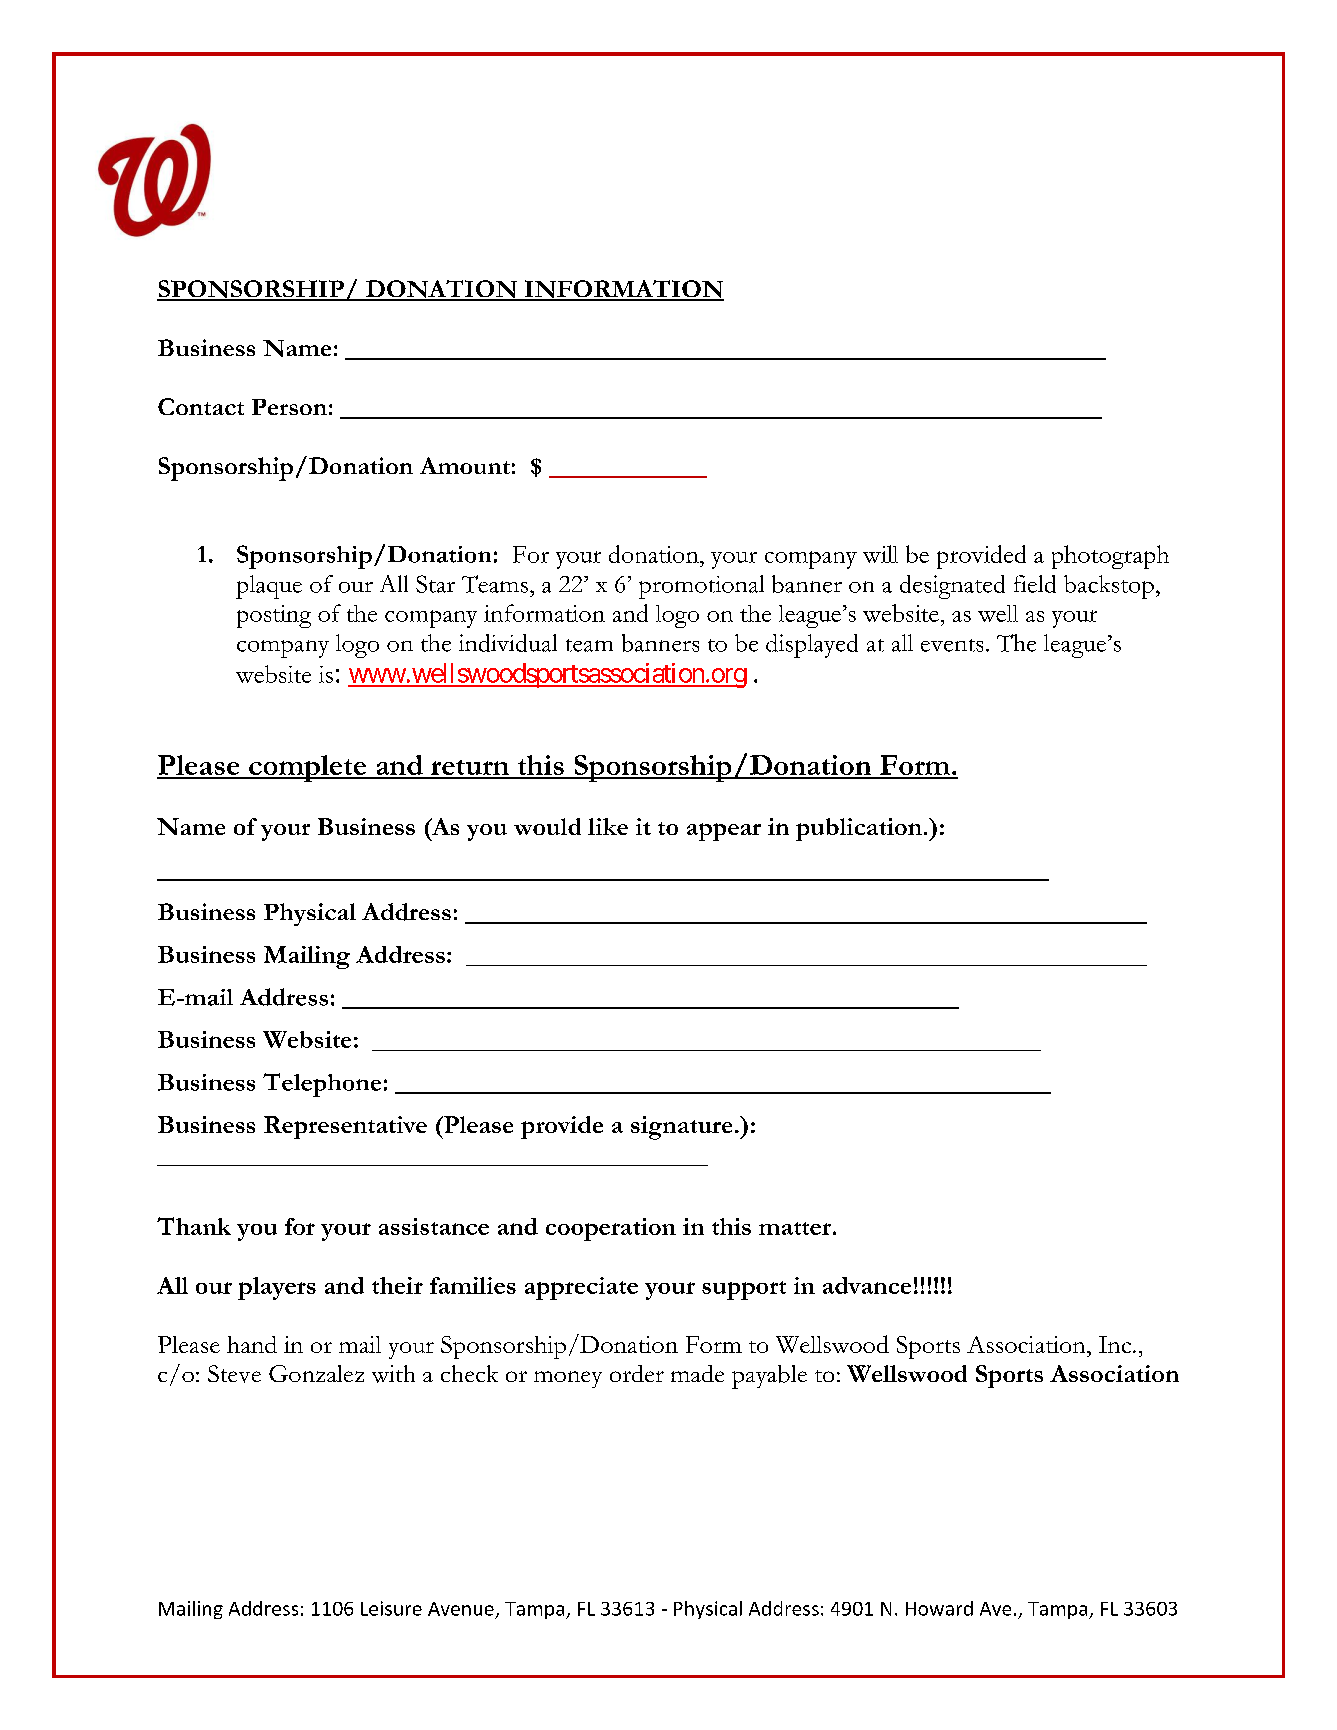 Image resolution: width=1337 pixels, height=1730 pixels. I want to click on Telephone, so click(322, 1085).
